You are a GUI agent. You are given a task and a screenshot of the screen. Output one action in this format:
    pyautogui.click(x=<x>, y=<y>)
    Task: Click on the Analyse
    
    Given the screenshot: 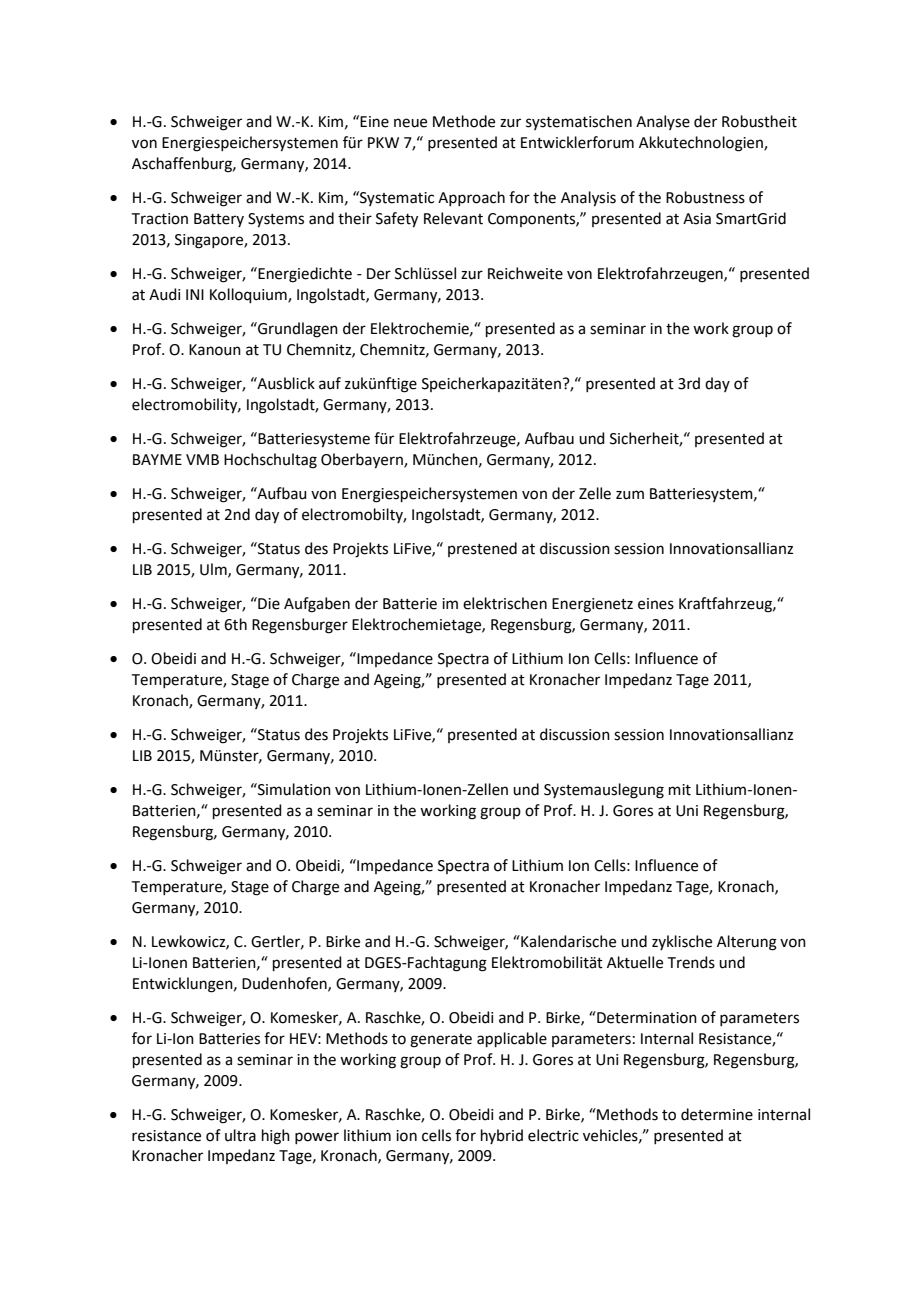 What is the action you would take?
    pyautogui.click(x=663, y=122)
